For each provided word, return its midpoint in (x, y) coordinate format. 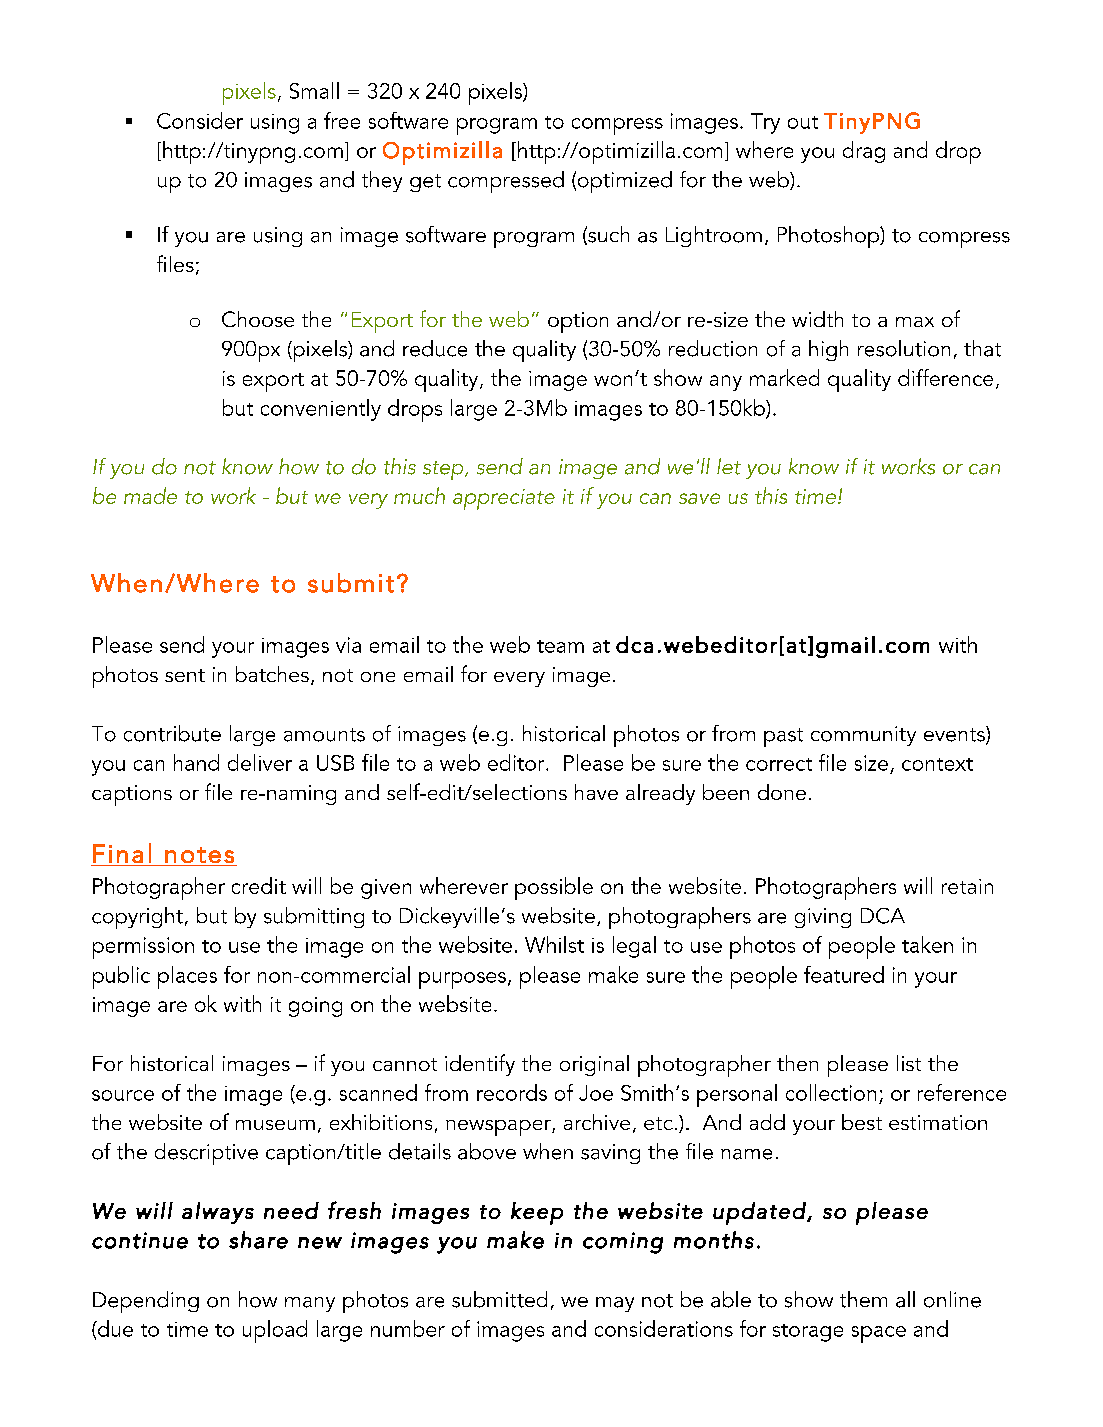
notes (199, 855)
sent (185, 675)
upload (275, 1331)
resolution (904, 348)
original (594, 1065)
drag (864, 152)
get (425, 183)
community (863, 736)
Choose (258, 319)
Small (314, 90)
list (909, 1063)
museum (275, 1125)
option (578, 322)
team (560, 646)
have (596, 792)
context (937, 764)
